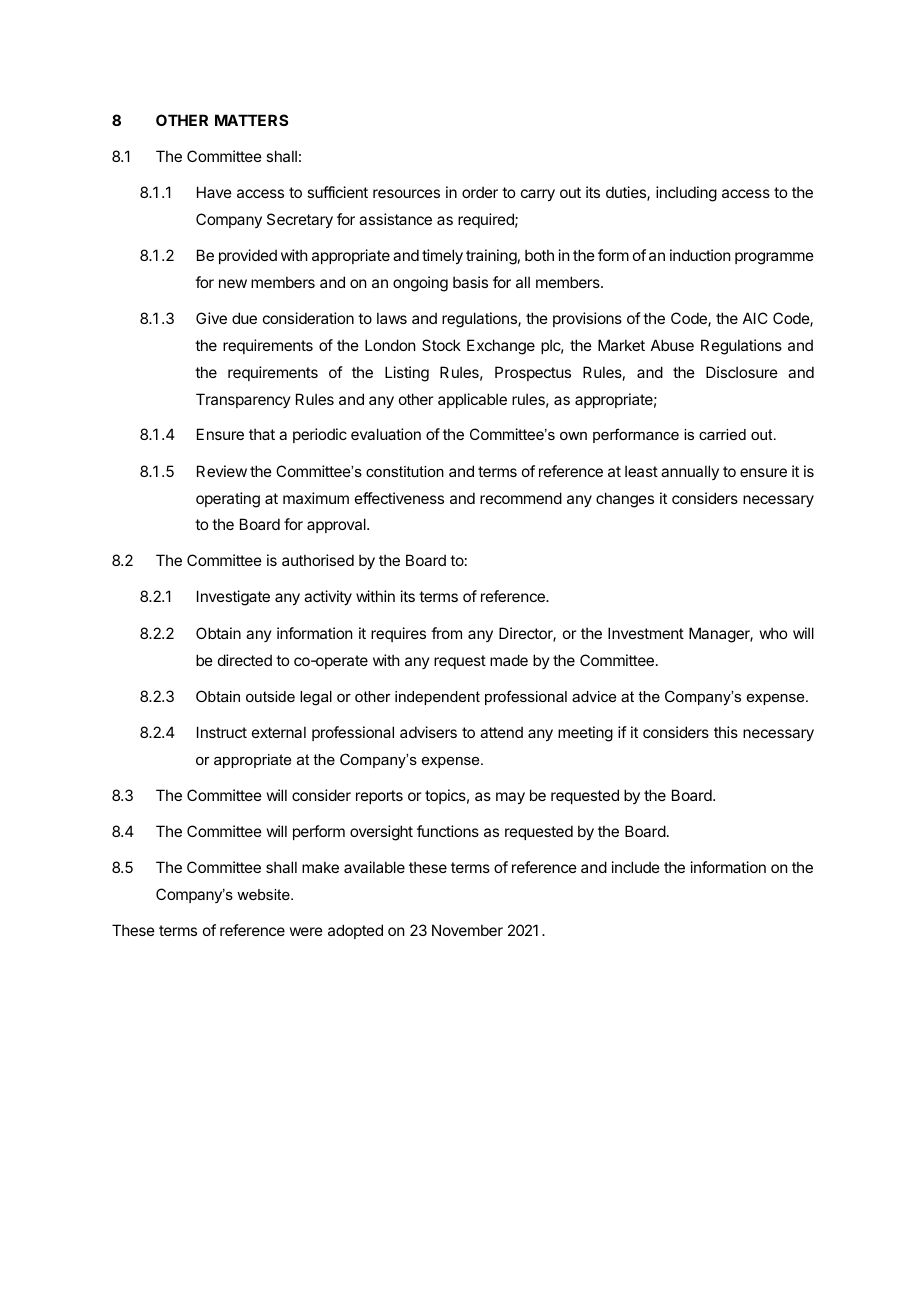 The height and width of the image is (1308, 924). What do you see at coordinates (243, 400) in the image?
I see `Transparency` at bounding box center [243, 400].
